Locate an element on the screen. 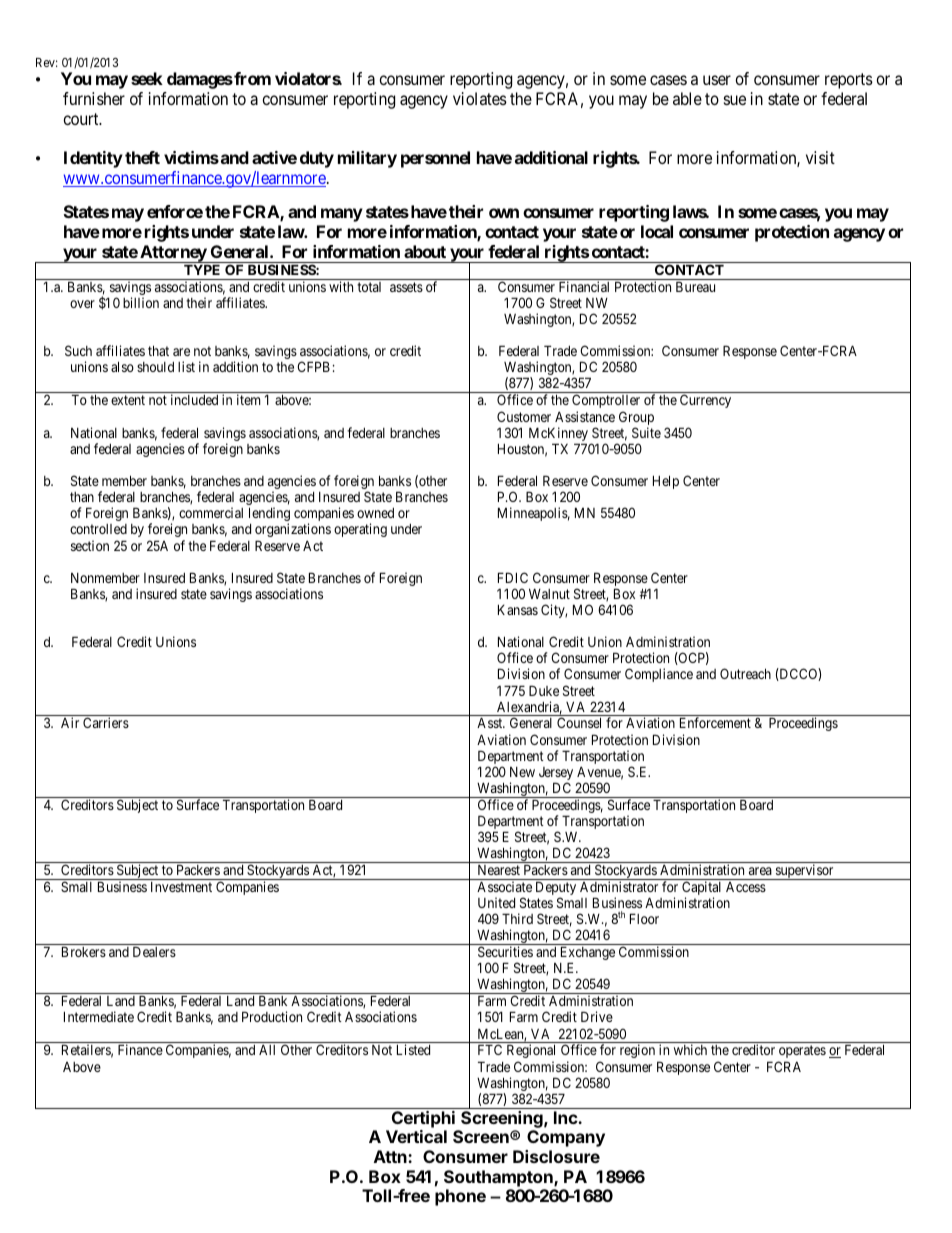 The image size is (952, 1233). Help is located at coordinates (666, 482).
